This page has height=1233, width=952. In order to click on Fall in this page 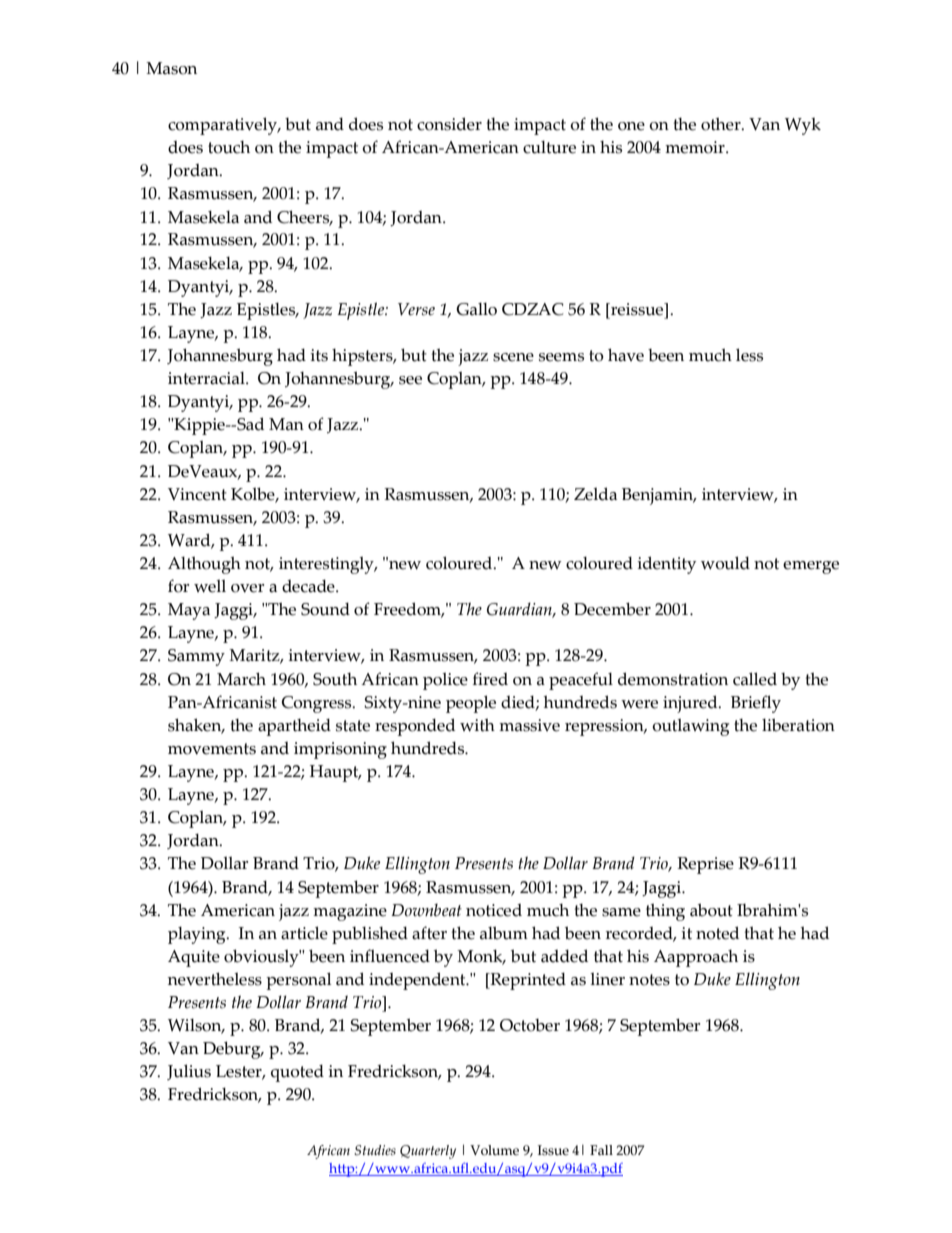, I will do `click(601, 1150)`.
